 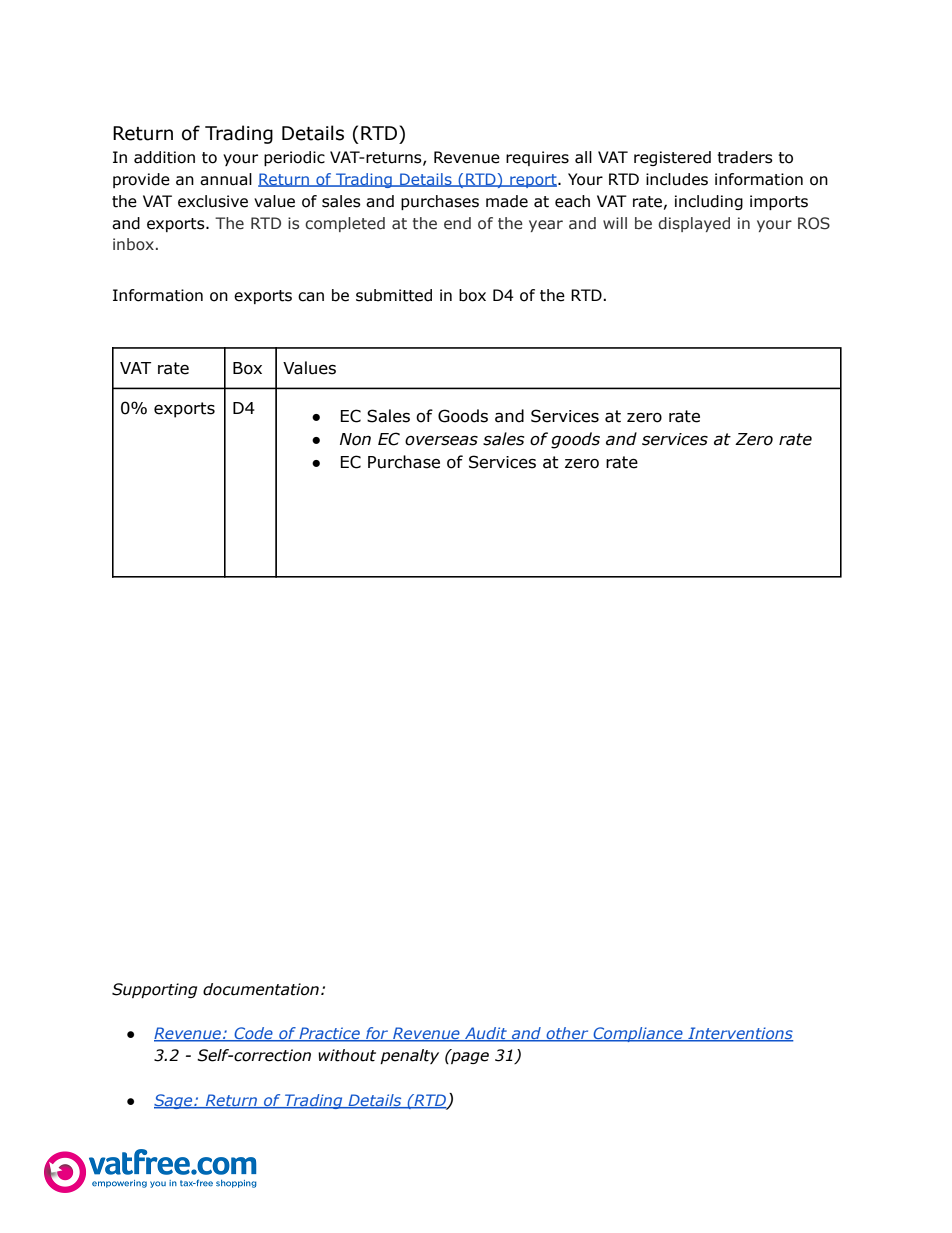 I want to click on Non, so click(x=355, y=439).
